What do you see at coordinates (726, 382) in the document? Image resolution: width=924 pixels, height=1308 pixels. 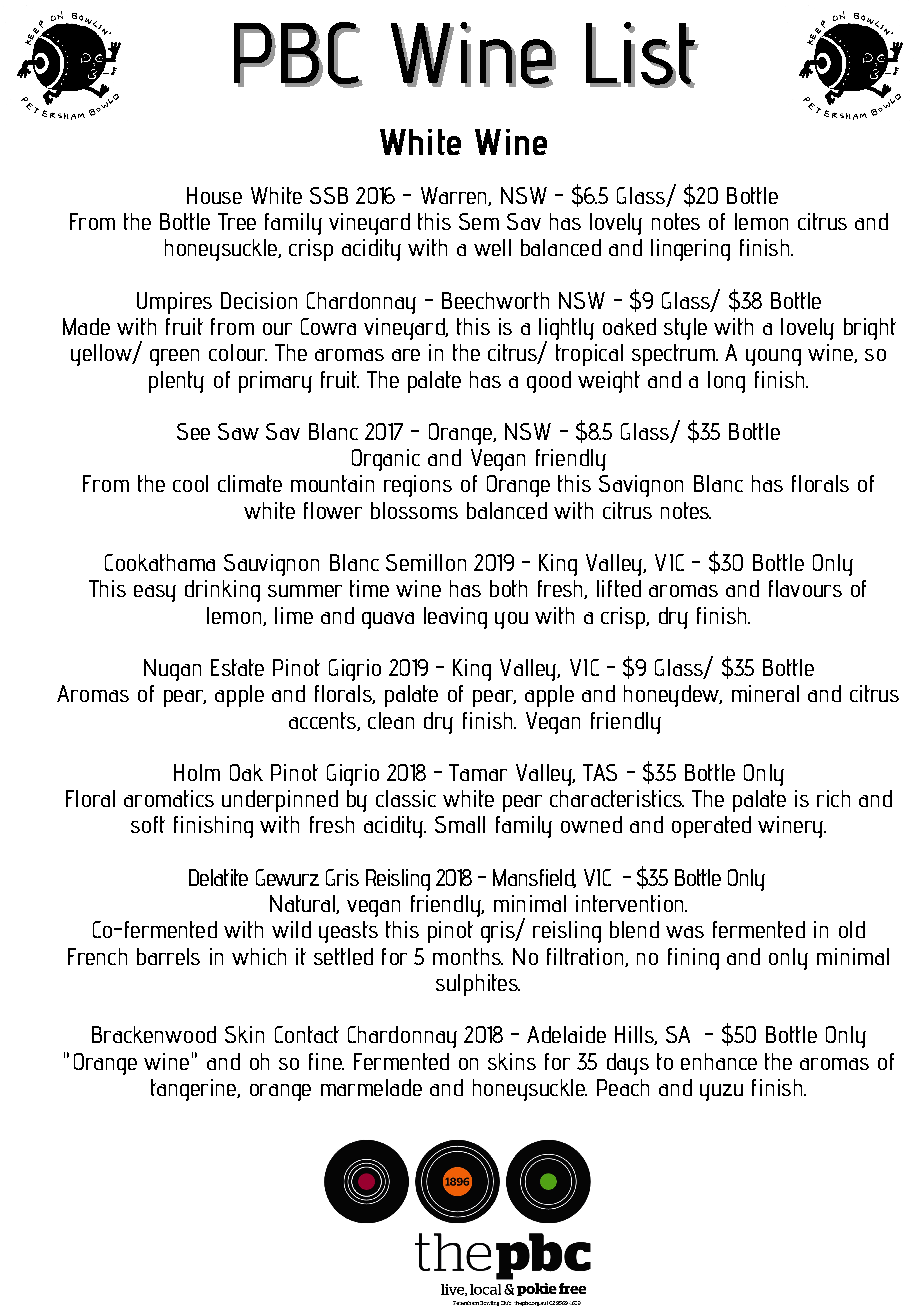 I see `long` at bounding box center [726, 382].
